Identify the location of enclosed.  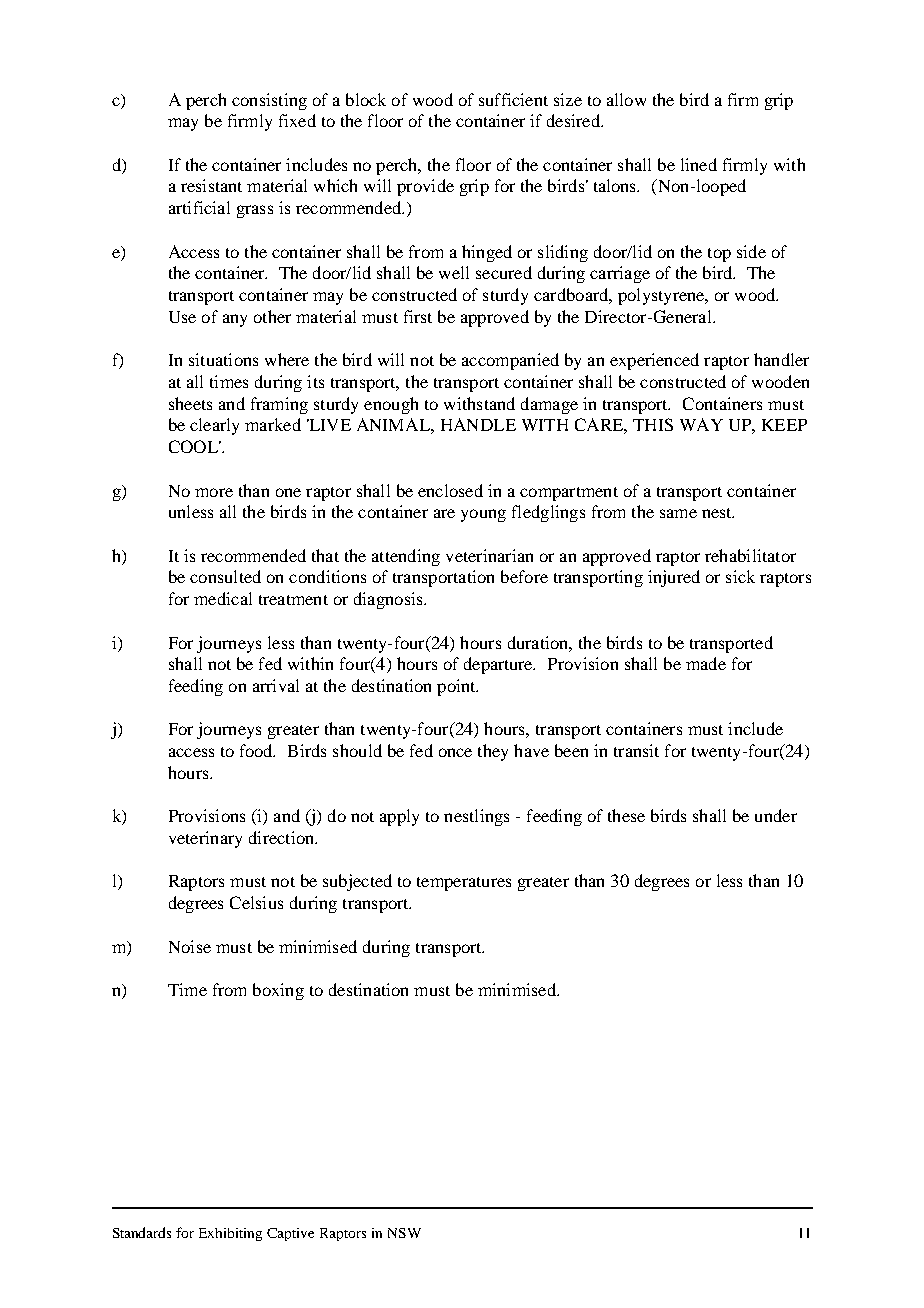
(450, 490).
